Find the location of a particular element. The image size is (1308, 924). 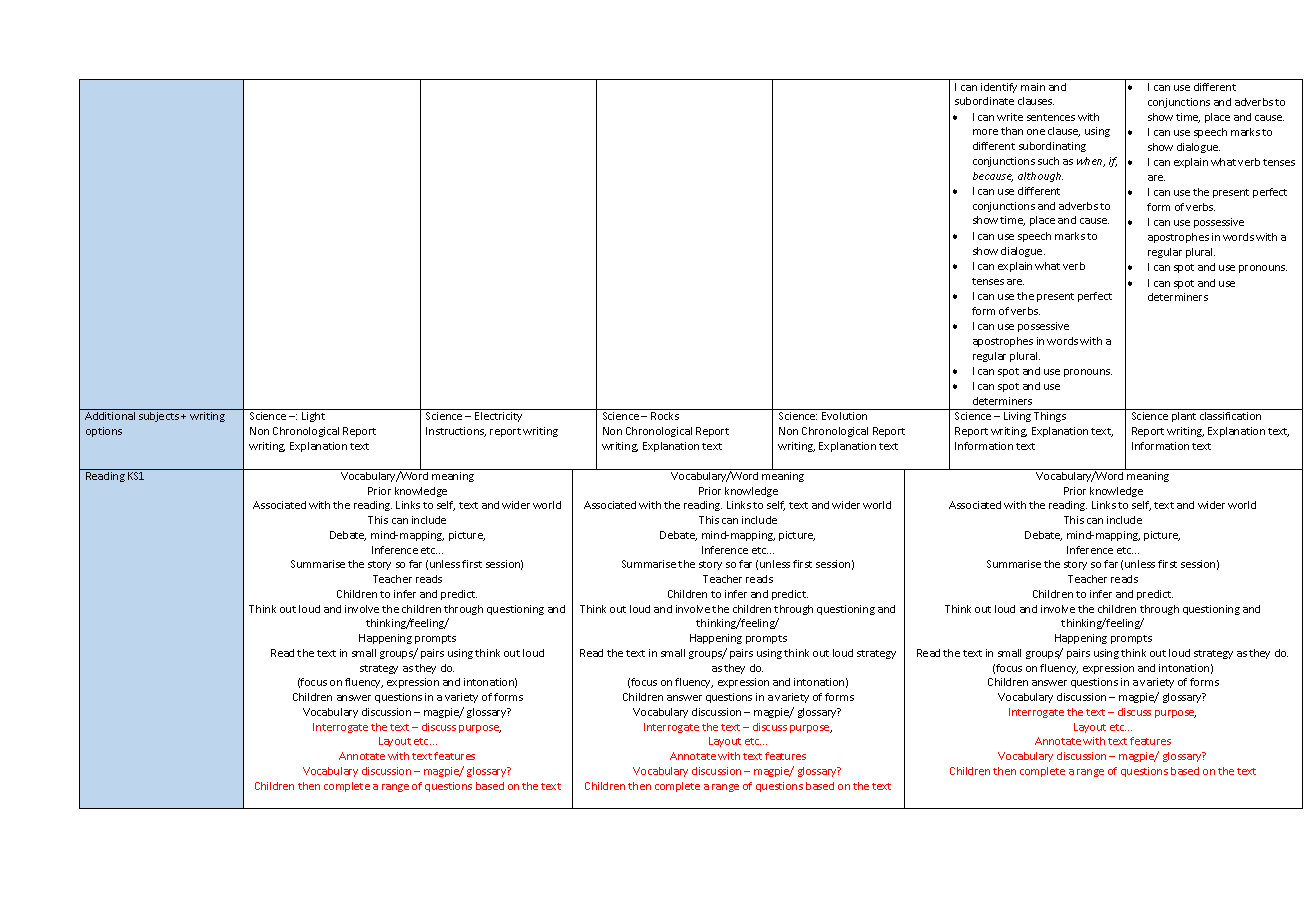

Rocks is located at coordinates (665, 416).
